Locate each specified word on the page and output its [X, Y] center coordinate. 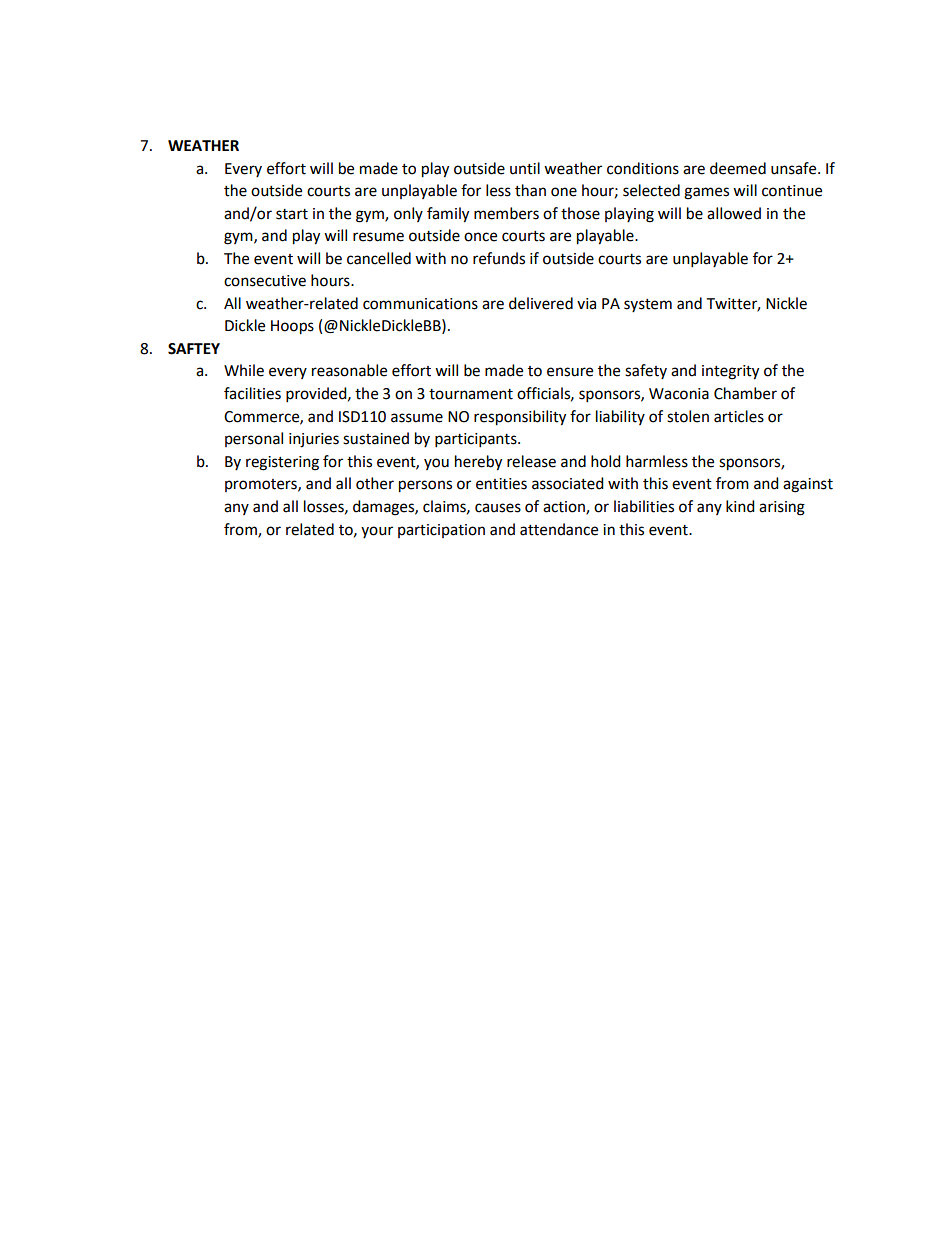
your [377, 532]
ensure [570, 372]
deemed [738, 168]
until [525, 168]
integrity [730, 372]
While [244, 370]
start [292, 214]
